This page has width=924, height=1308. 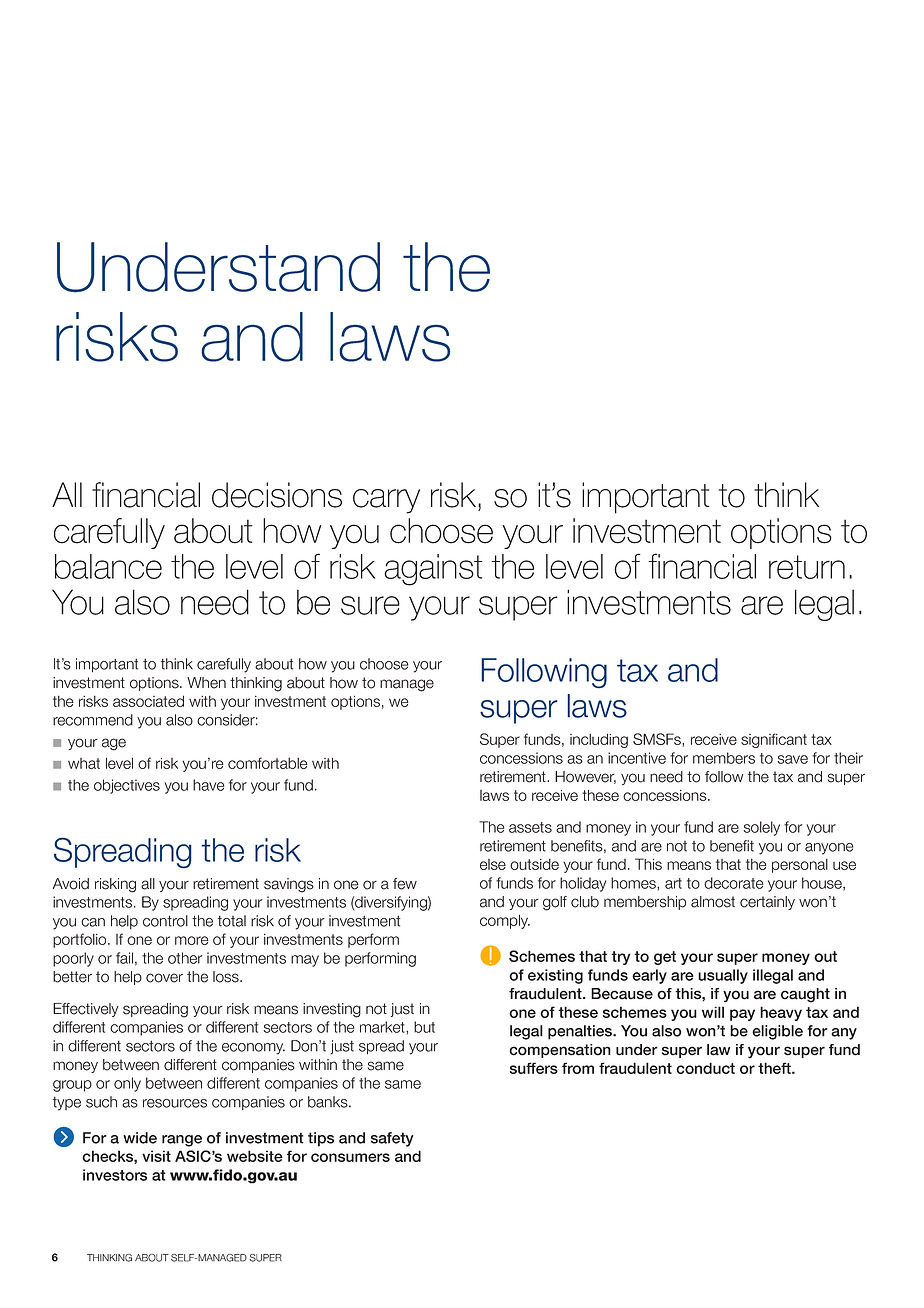 What do you see at coordinates (277, 495) in the page?
I see `decisions` at bounding box center [277, 495].
